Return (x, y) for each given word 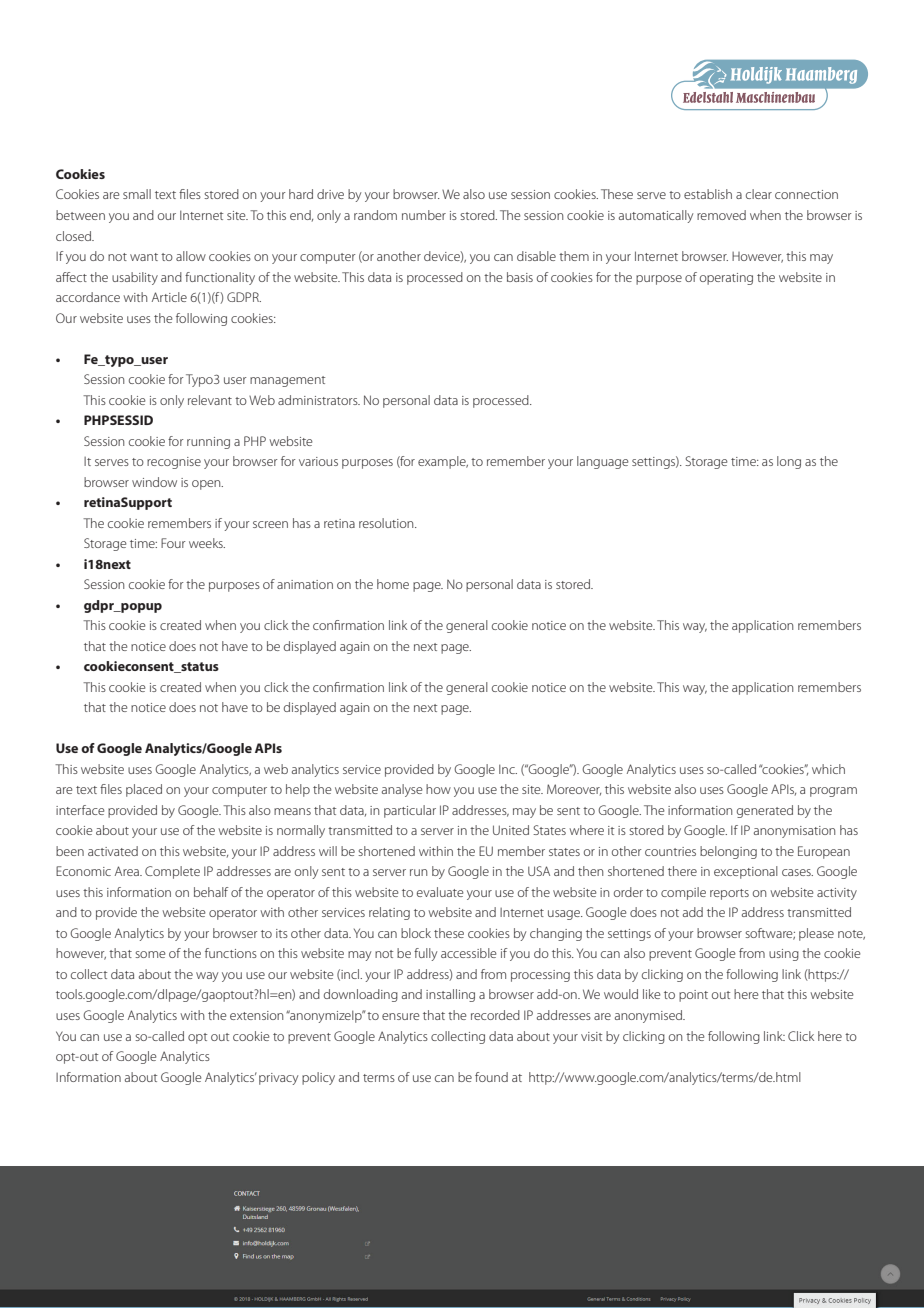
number (424, 215)
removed (721, 215)
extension (256, 1015)
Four (173, 543)
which (828, 769)
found (491, 1077)
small (137, 194)
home (393, 584)
